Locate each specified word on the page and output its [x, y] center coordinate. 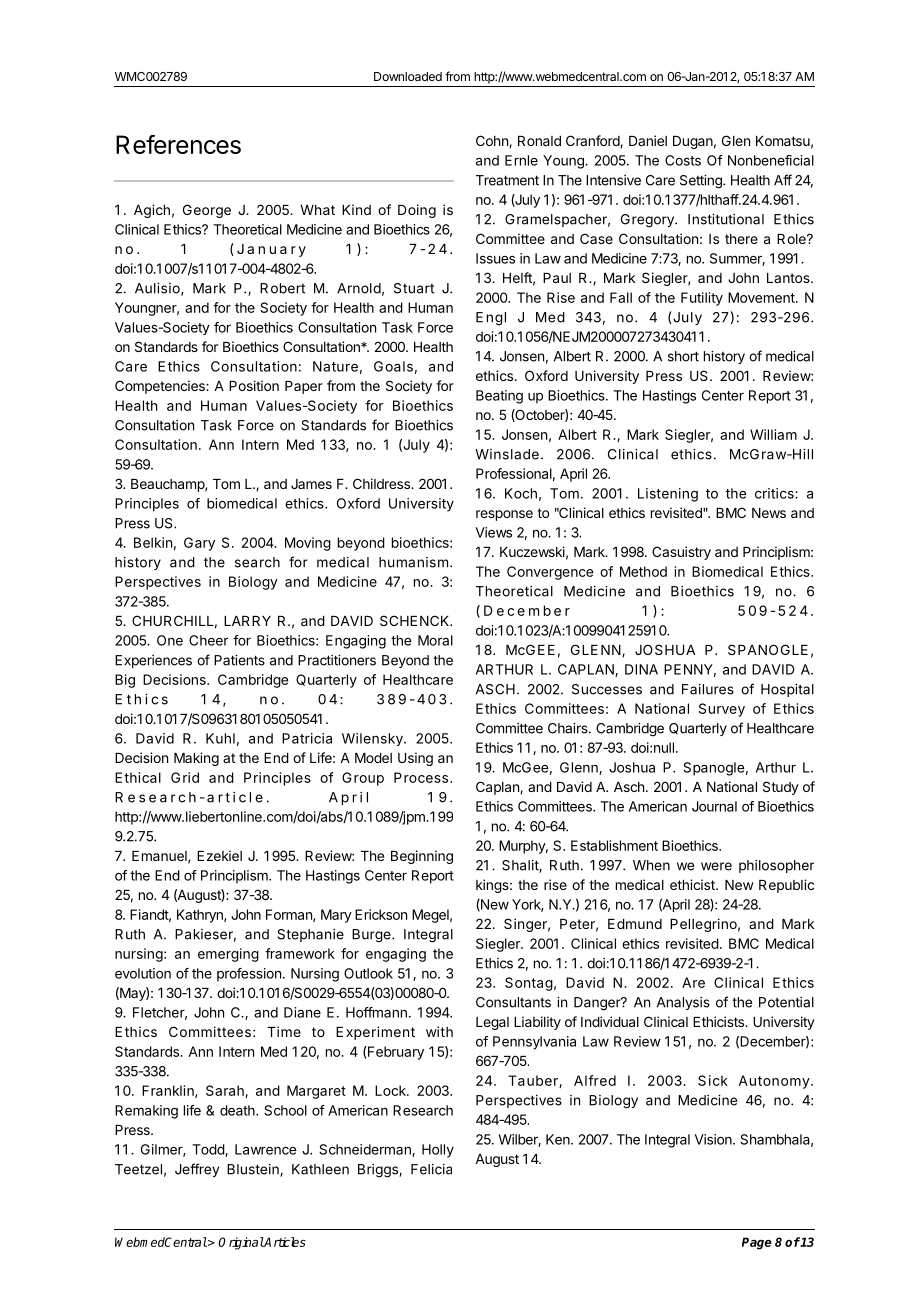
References [178, 144]
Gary [199, 544]
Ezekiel [219, 855]
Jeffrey [197, 1170]
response [504, 515]
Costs [683, 160]
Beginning [422, 857]
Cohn [493, 141]
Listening [668, 495]
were [716, 866]
